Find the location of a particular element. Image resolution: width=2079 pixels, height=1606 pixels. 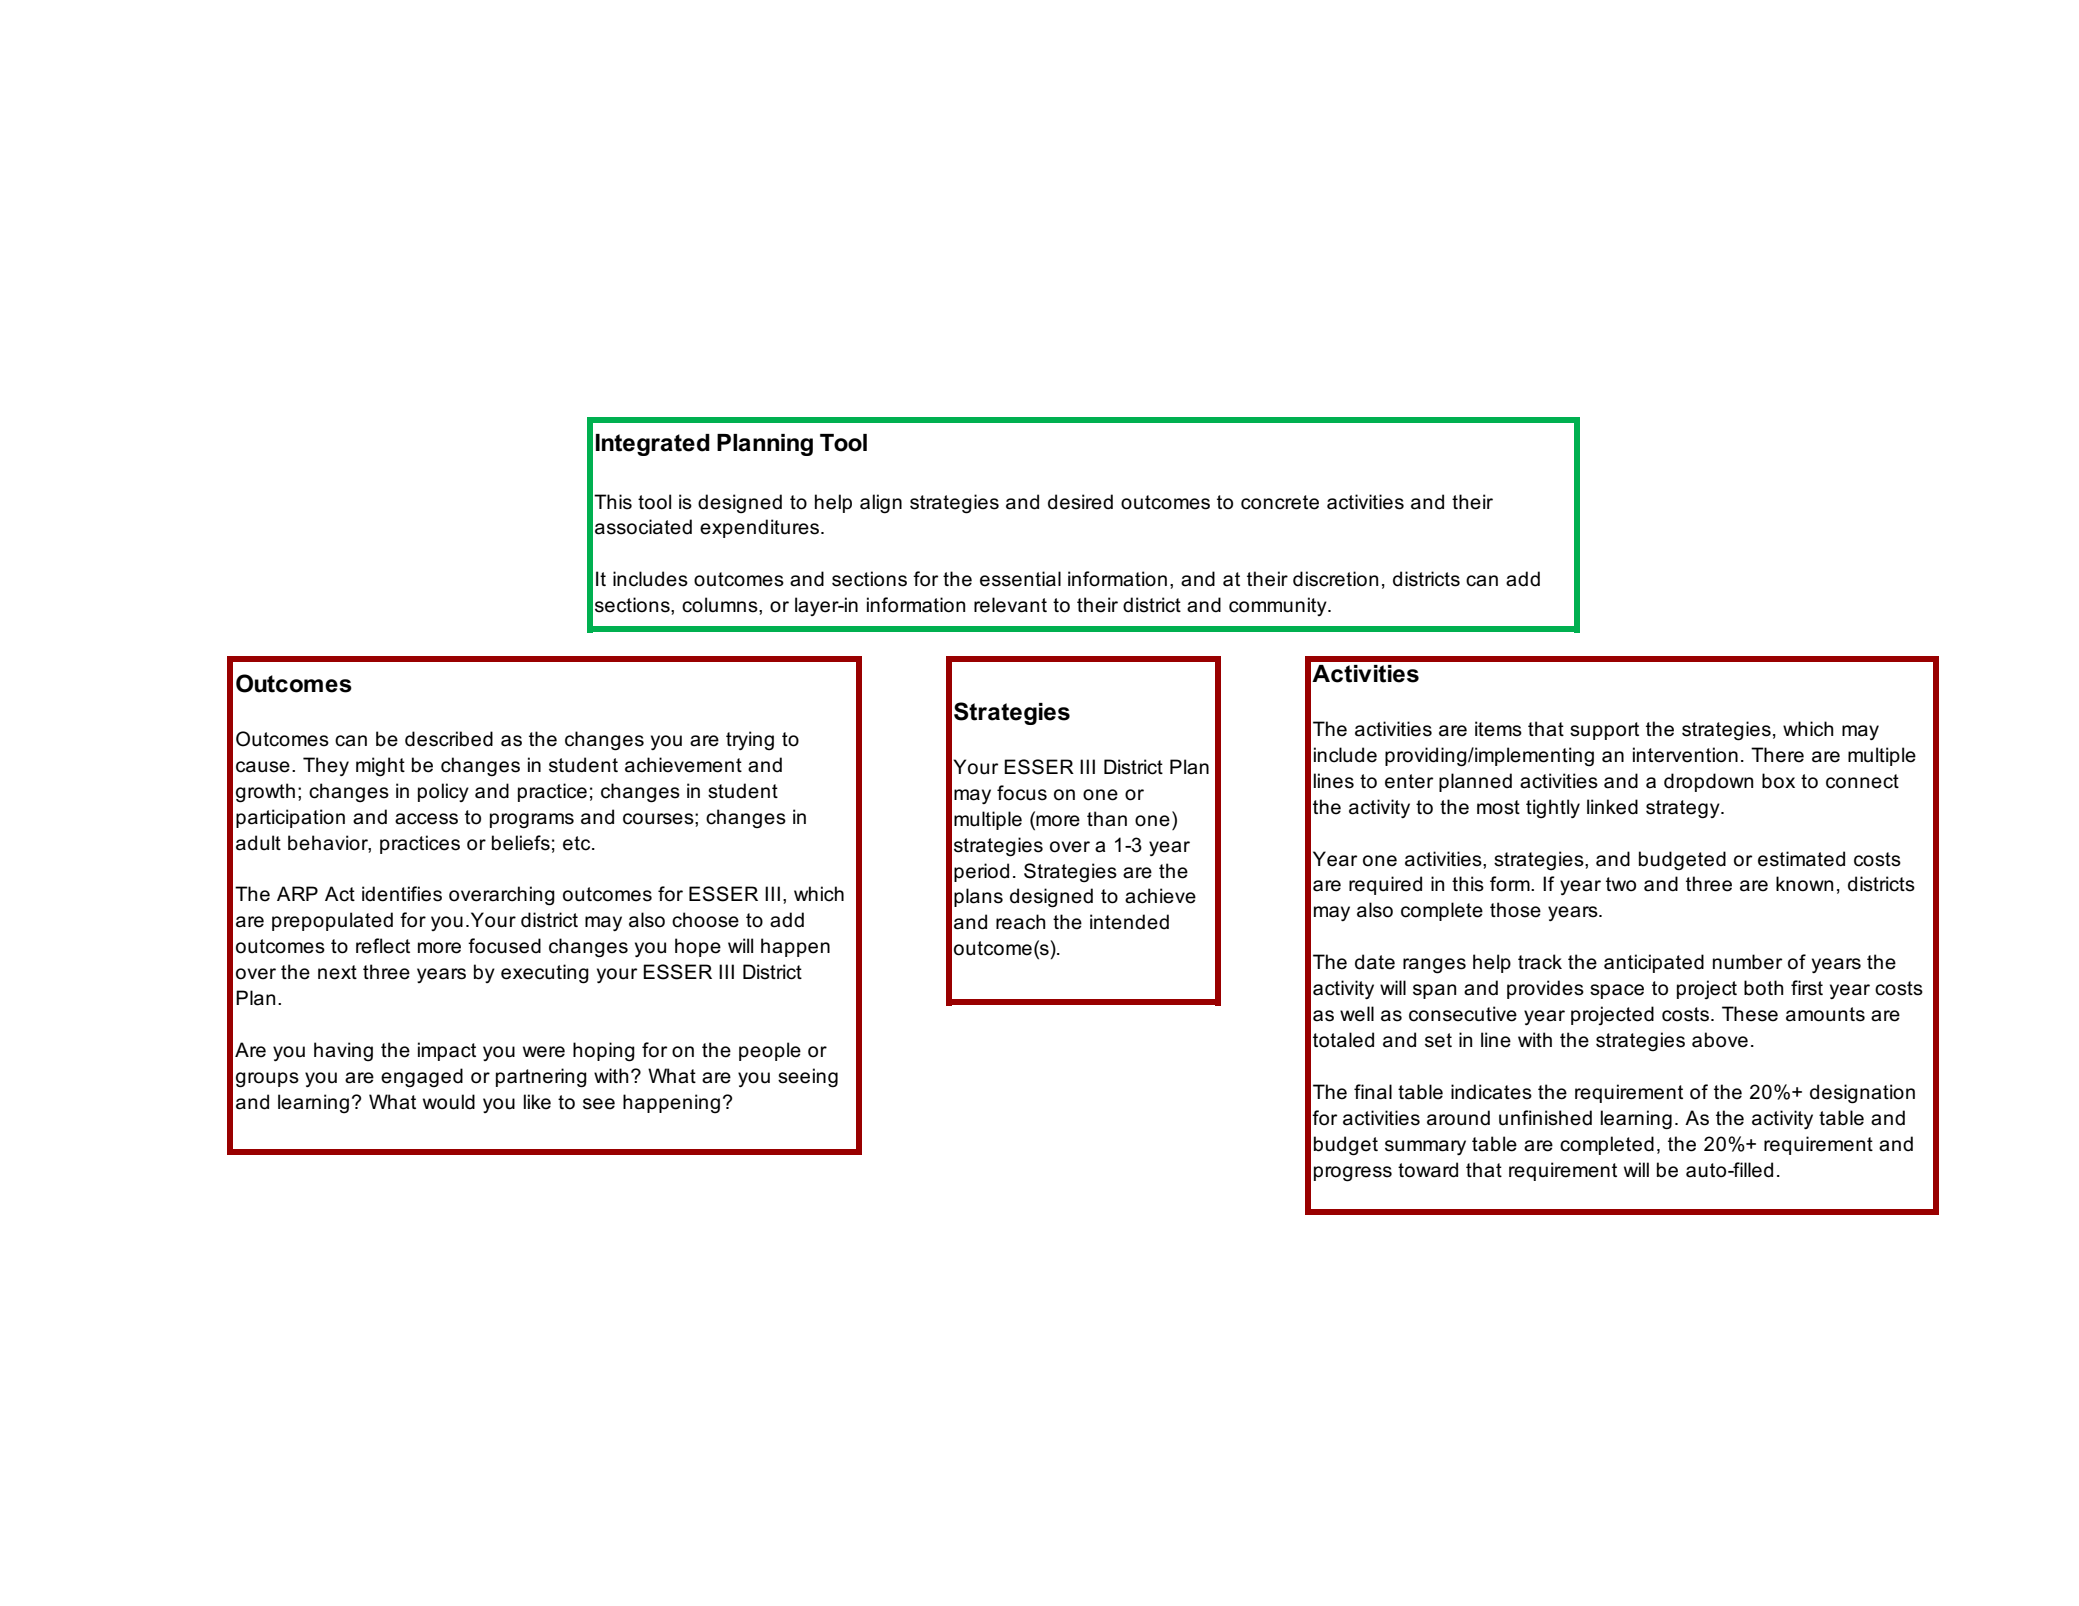

would is located at coordinates (449, 1102).
